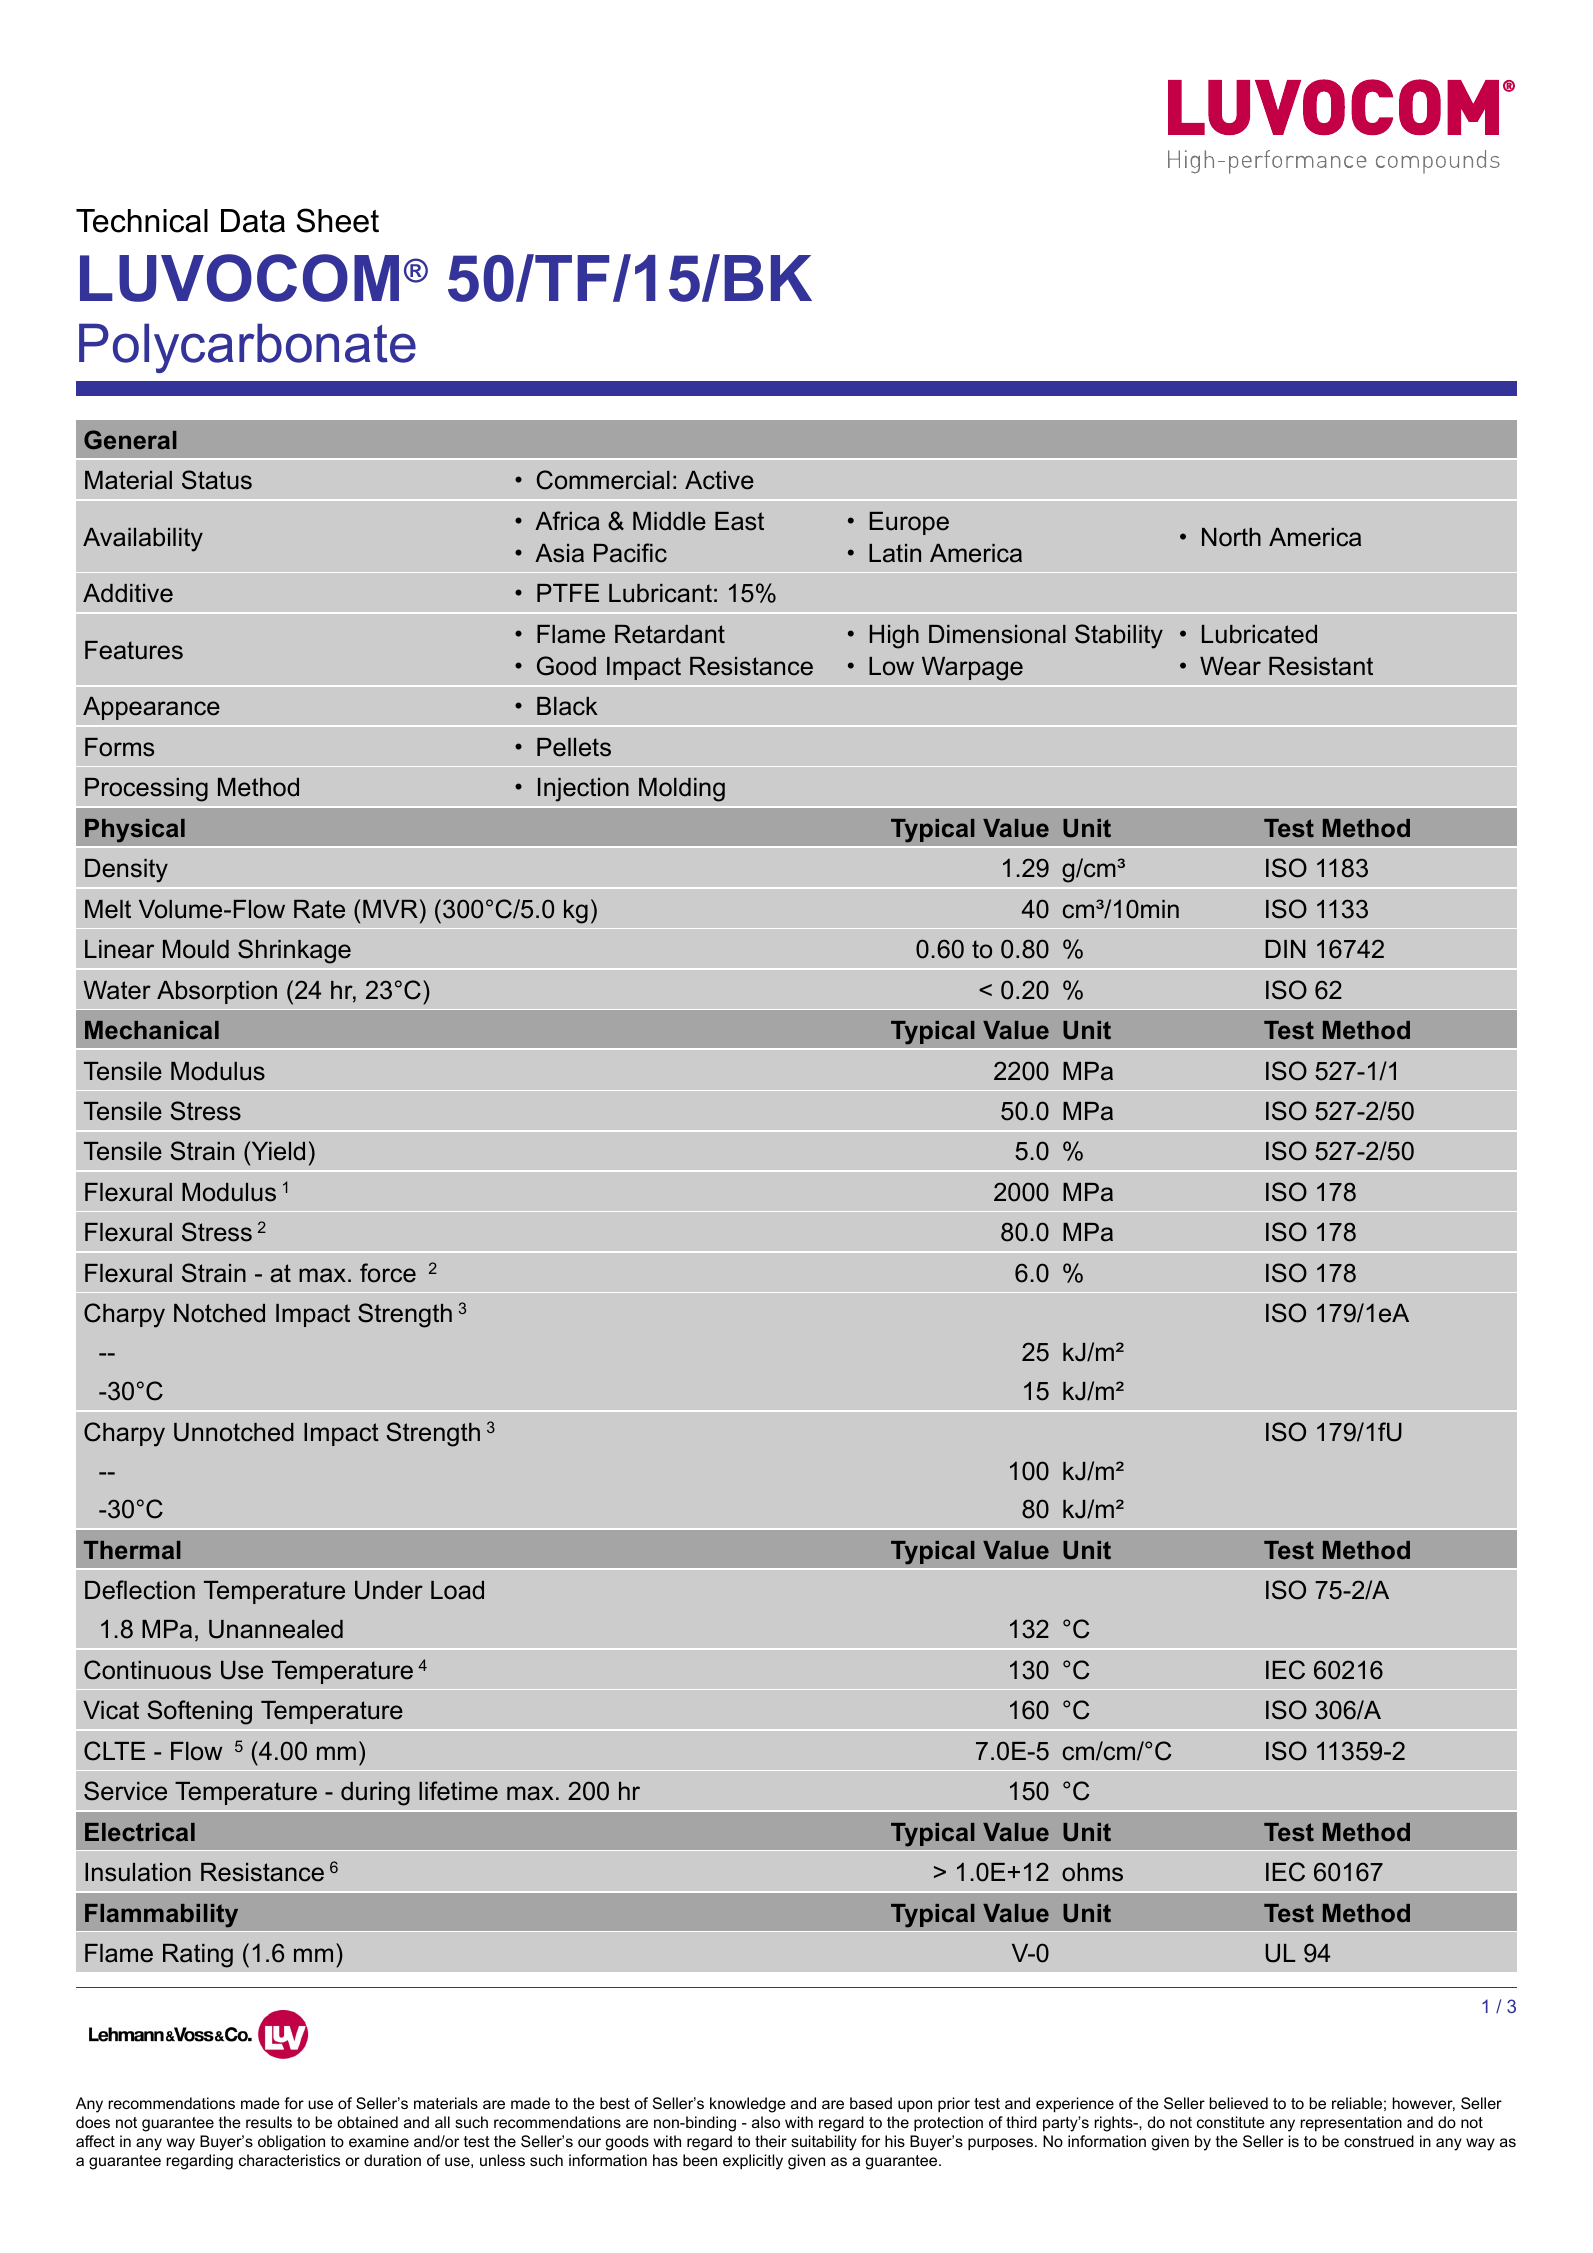  Describe the element at coordinates (1230, 666) in the document. I see `Wear` at that location.
